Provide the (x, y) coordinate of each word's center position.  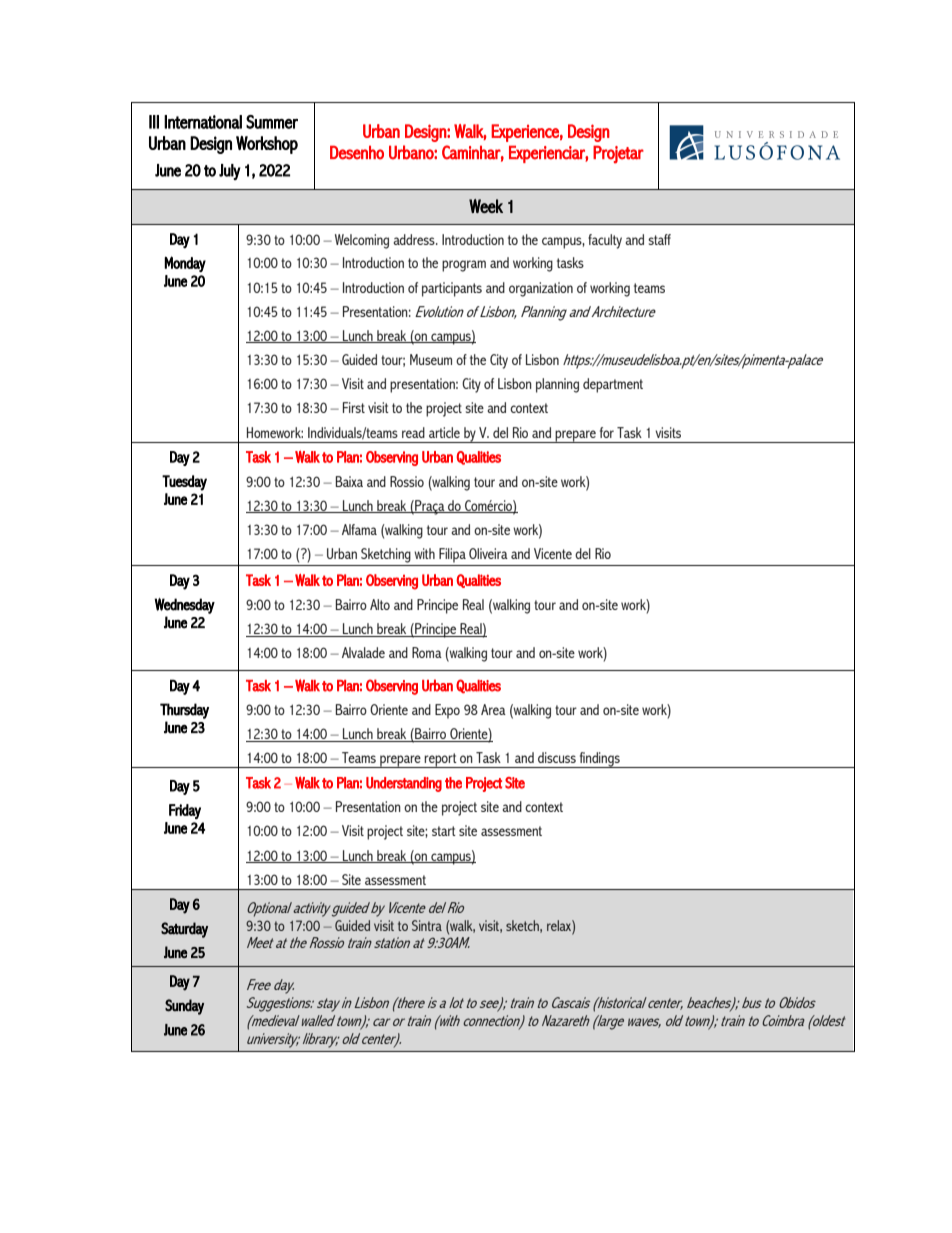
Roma (427, 652)
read (413, 432)
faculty (605, 241)
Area (493, 709)
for (607, 432)
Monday (185, 264)
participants (452, 289)
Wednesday (184, 606)
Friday (185, 811)
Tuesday (184, 483)
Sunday (184, 1007)
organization (541, 289)
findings (599, 760)
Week (486, 206)
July (229, 172)
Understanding (404, 784)
